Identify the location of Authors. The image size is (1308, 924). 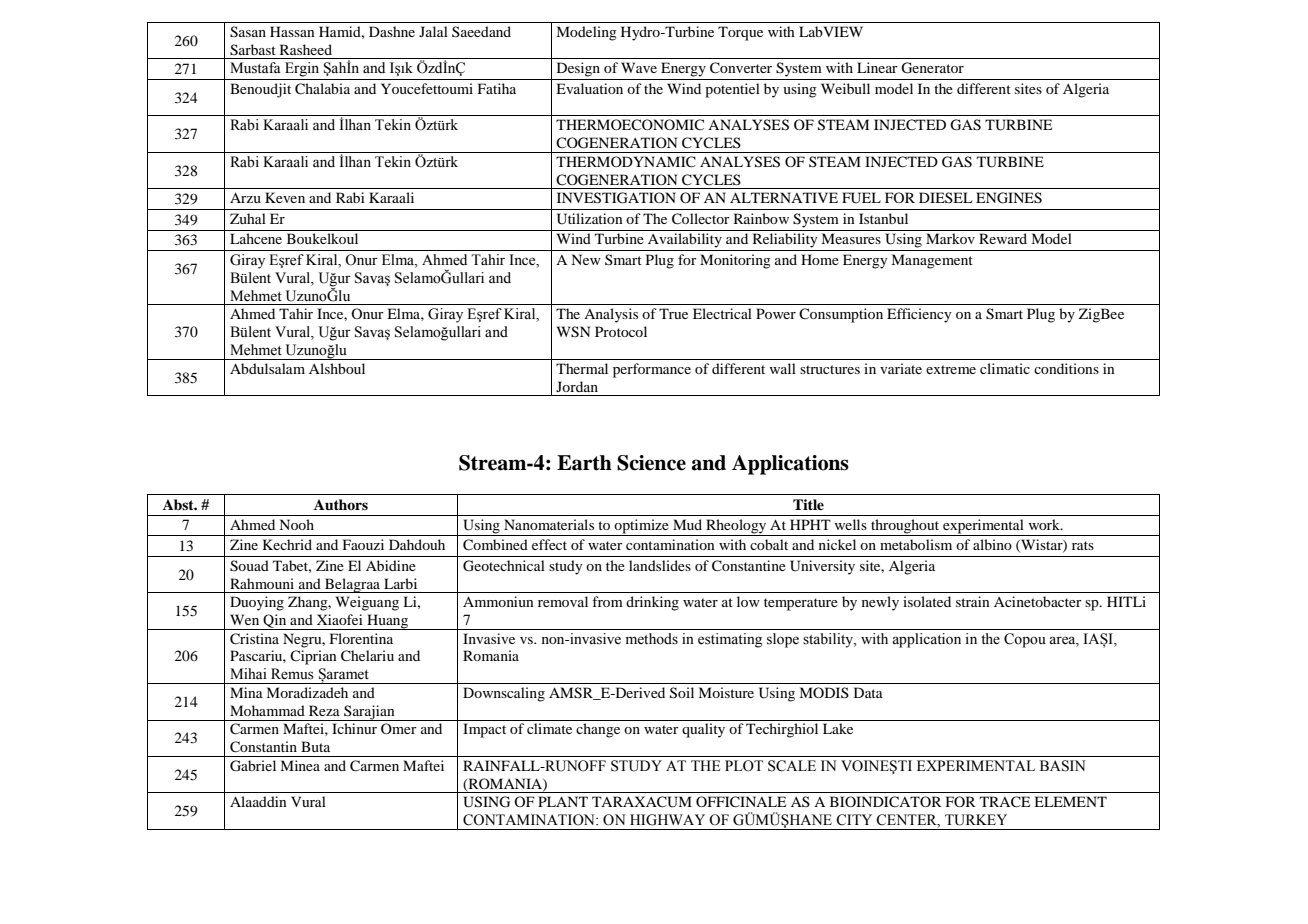
(341, 504).
